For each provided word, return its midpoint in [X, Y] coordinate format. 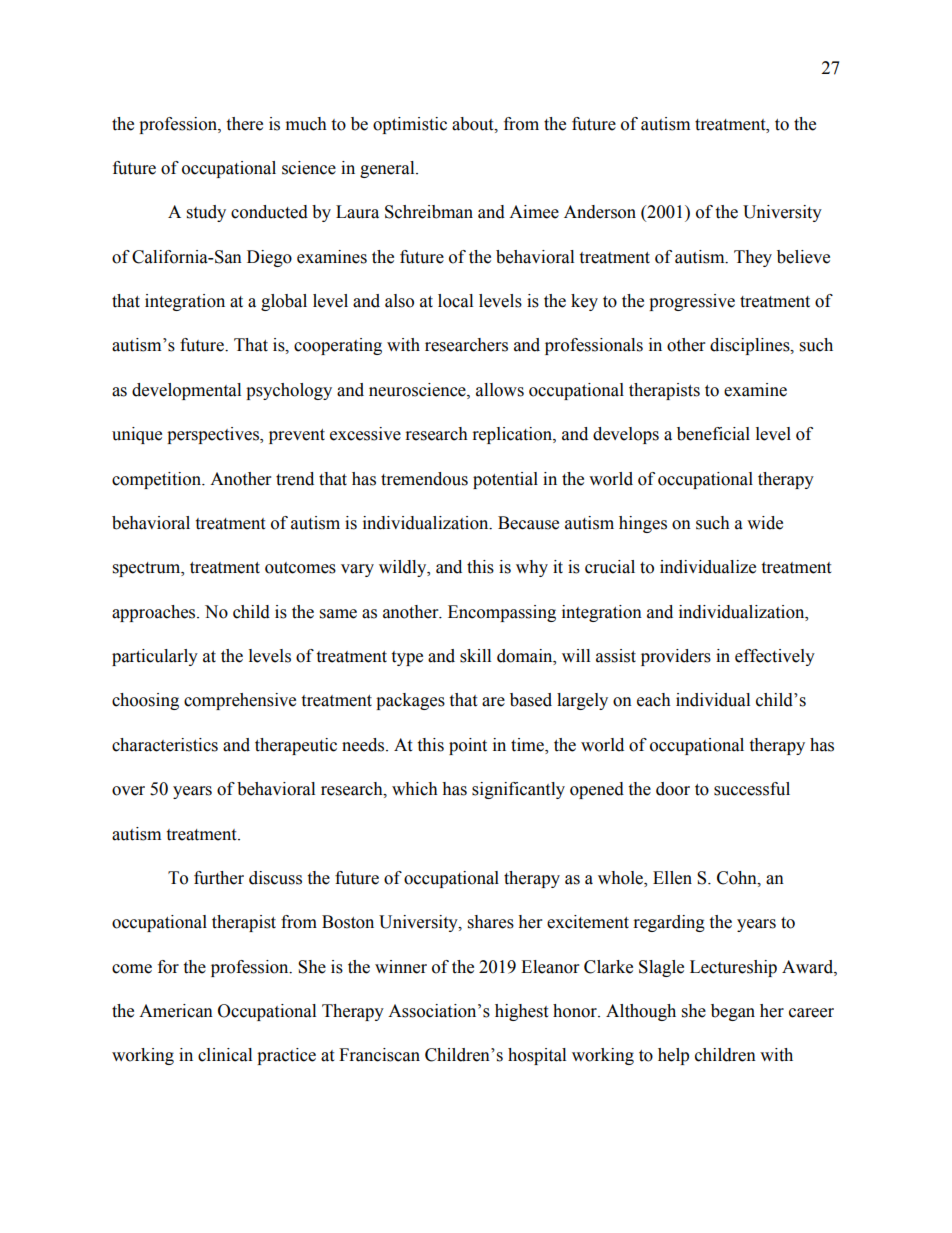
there [244, 124]
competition [157, 480]
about [474, 124]
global [284, 302]
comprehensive [240, 701]
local [455, 301]
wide [765, 523]
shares [491, 922]
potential [505, 480]
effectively [775, 657]
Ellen [672, 878]
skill [475, 656]
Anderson [600, 212]
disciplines [751, 346]
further [219, 878]
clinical [225, 1055]
